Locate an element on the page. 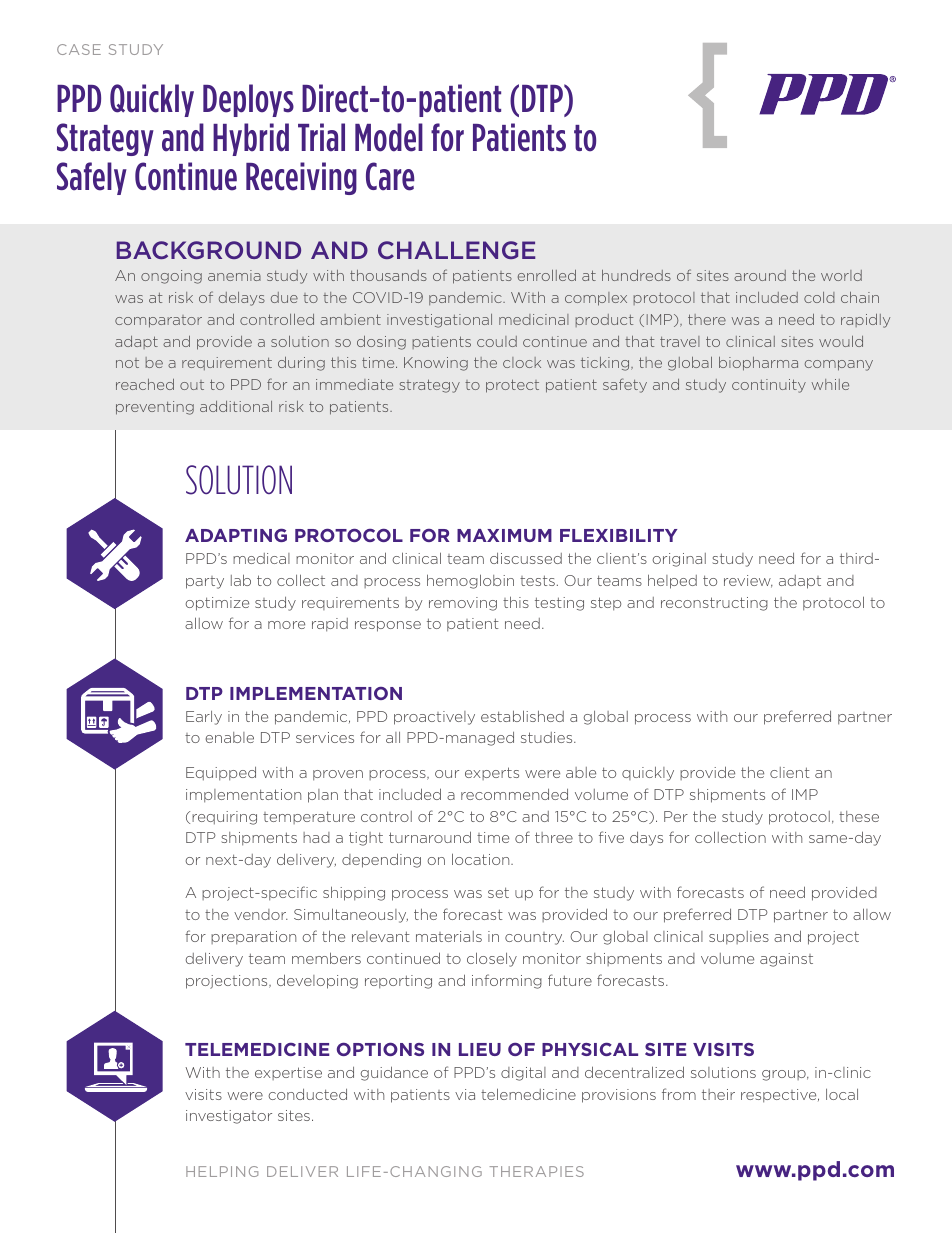 Image resolution: width=952 pixels, height=1233 pixels. review is located at coordinates (748, 581).
